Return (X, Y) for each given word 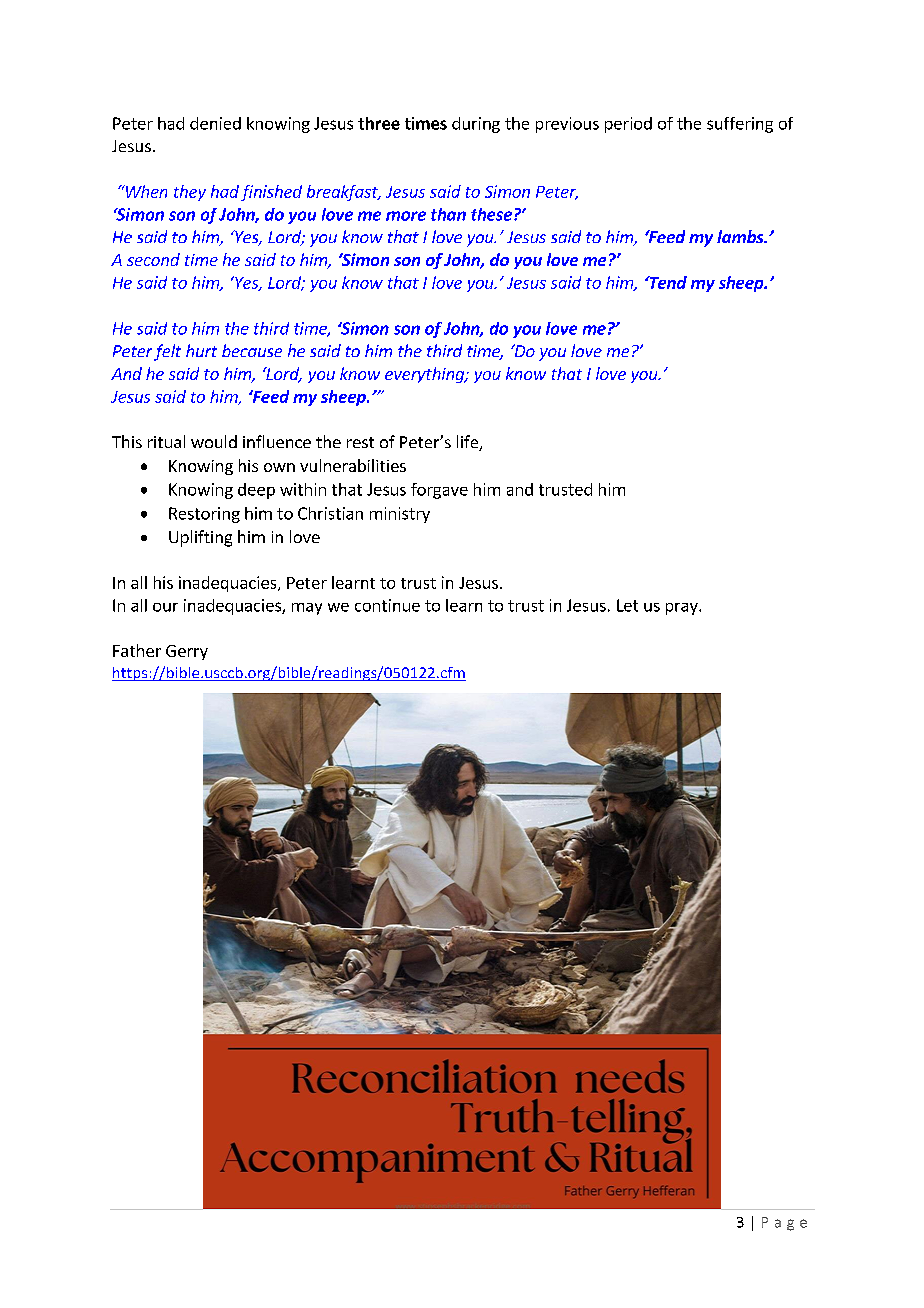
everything (425, 375)
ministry (400, 515)
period (628, 125)
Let (627, 605)
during (476, 125)
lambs (741, 236)
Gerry (187, 652)
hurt (201, 350)
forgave (439, 491)
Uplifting (200, 538)
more (406, 216)
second (153, 259)
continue (387, 605)
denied (215, 123)
